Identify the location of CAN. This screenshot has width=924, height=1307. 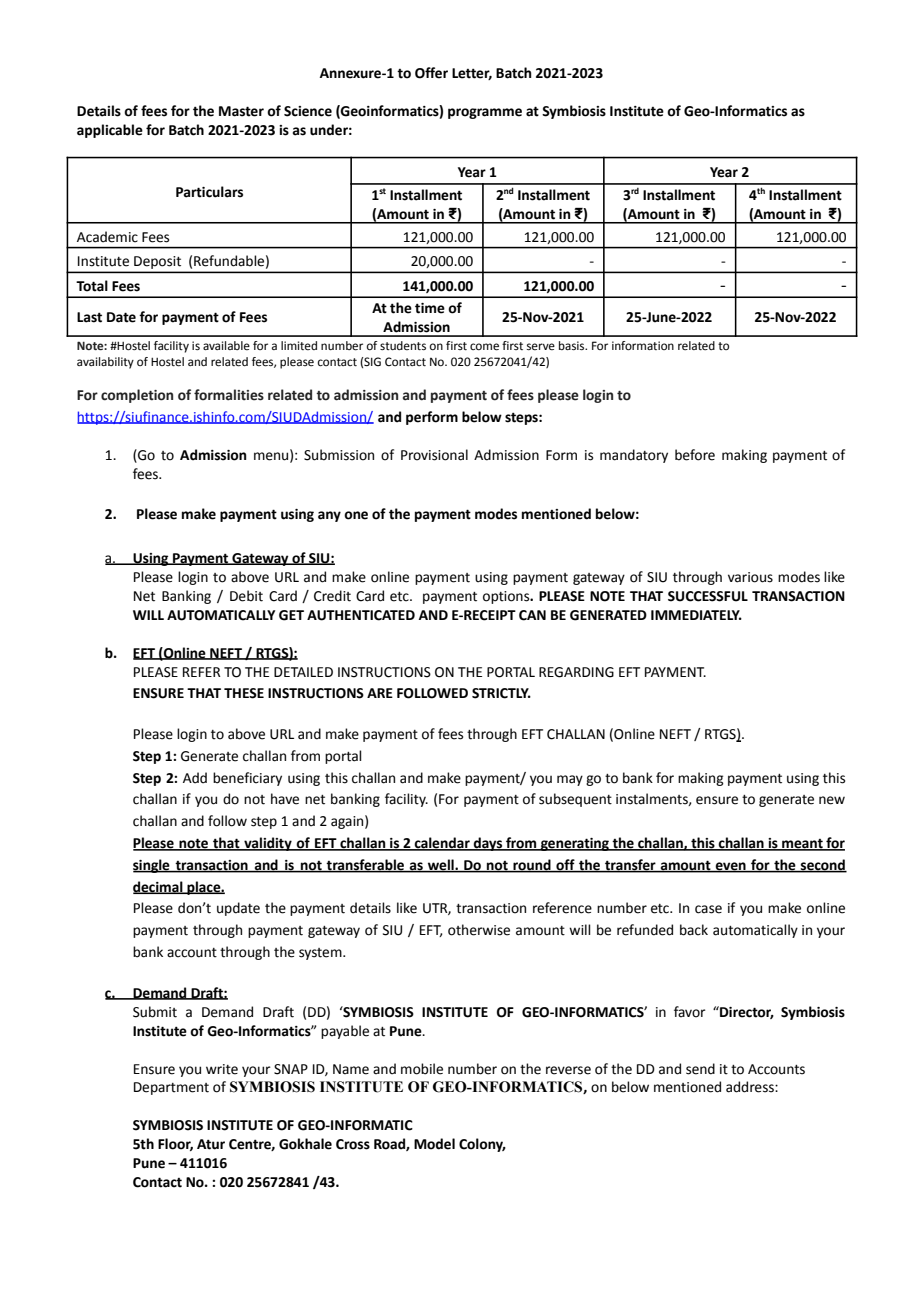
(532, 615).
